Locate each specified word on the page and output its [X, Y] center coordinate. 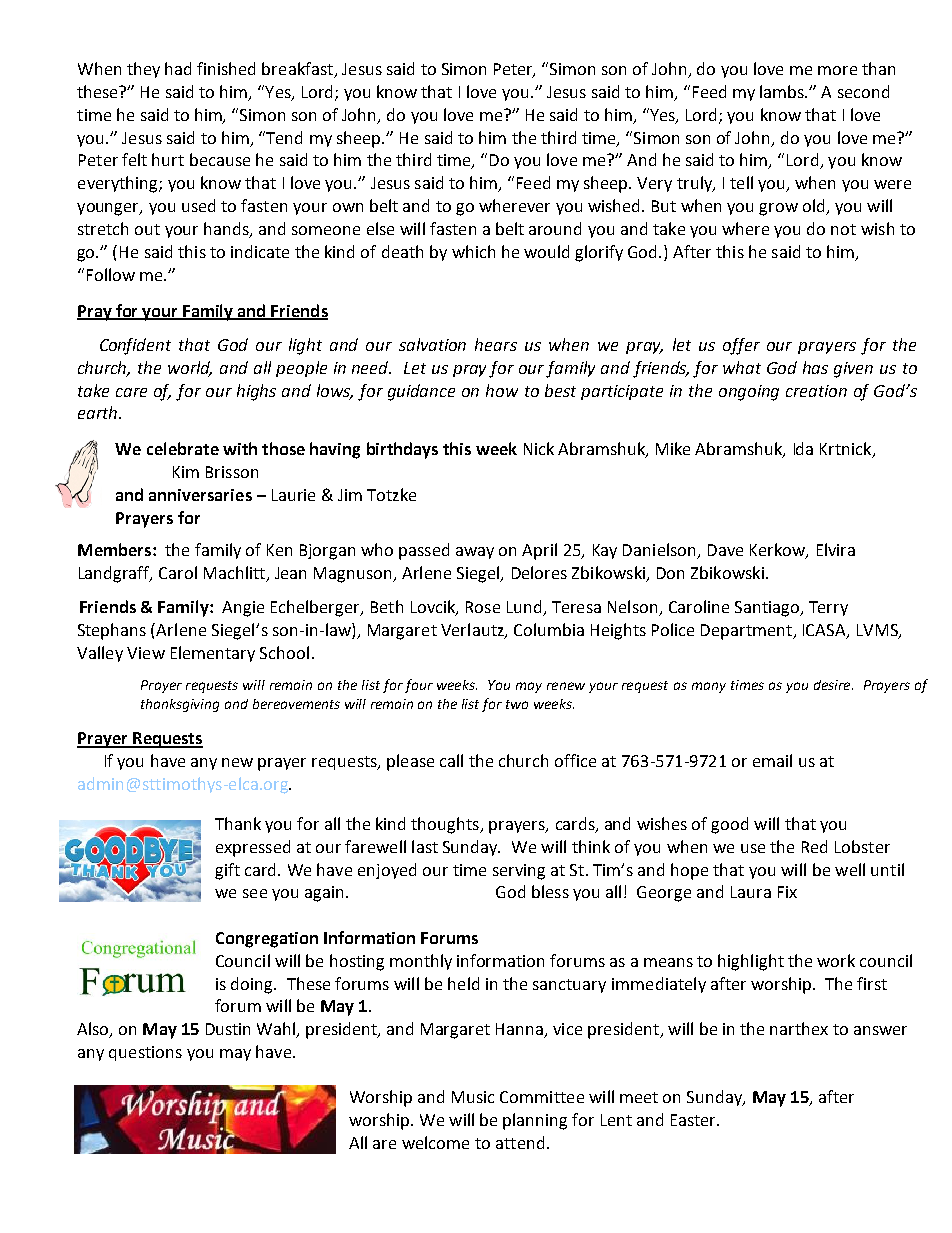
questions [145, 1053]
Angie [243, 609]
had [178, 68]
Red [814, 846]
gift [227, 871]
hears [496, 344]
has [815, 367]
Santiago [768, 609]
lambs [783, 91]
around [555, 228]
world [190, 368]
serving [519, 872]
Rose [483, 607]
